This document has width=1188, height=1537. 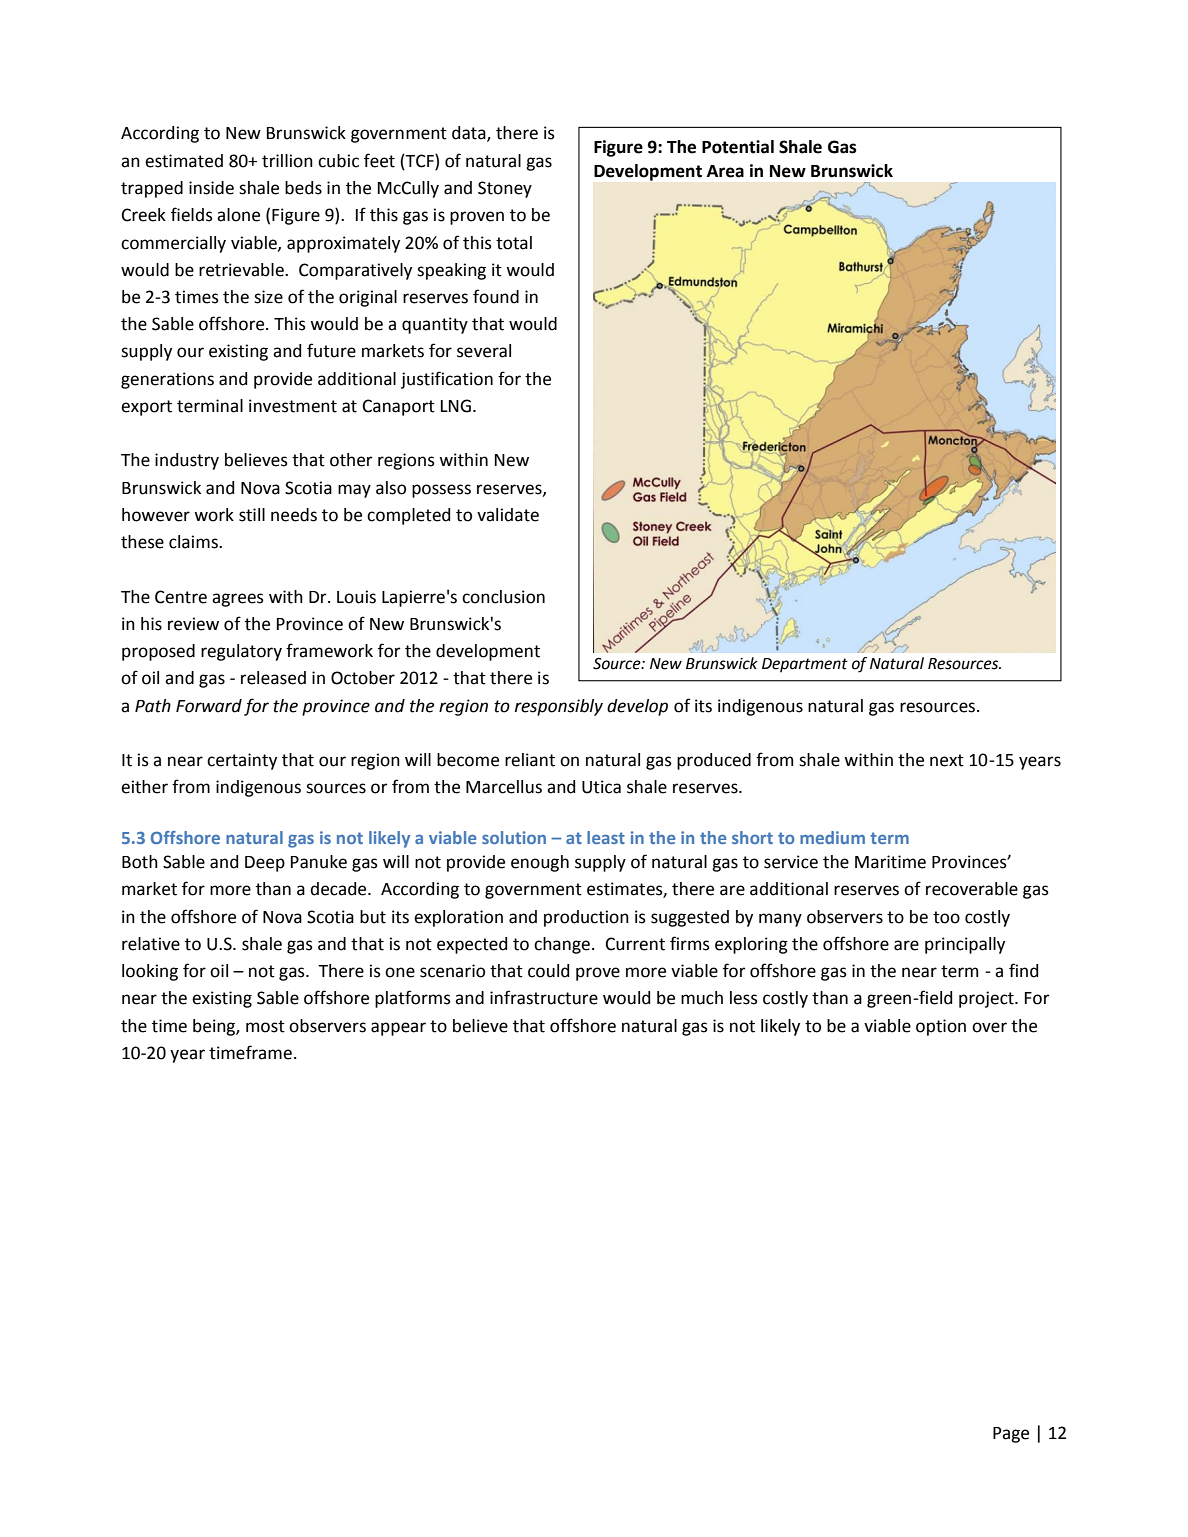 What do you see at coordinates (559, 707) in the document?
I see `responsibly` at bounding box center [559, 707].
